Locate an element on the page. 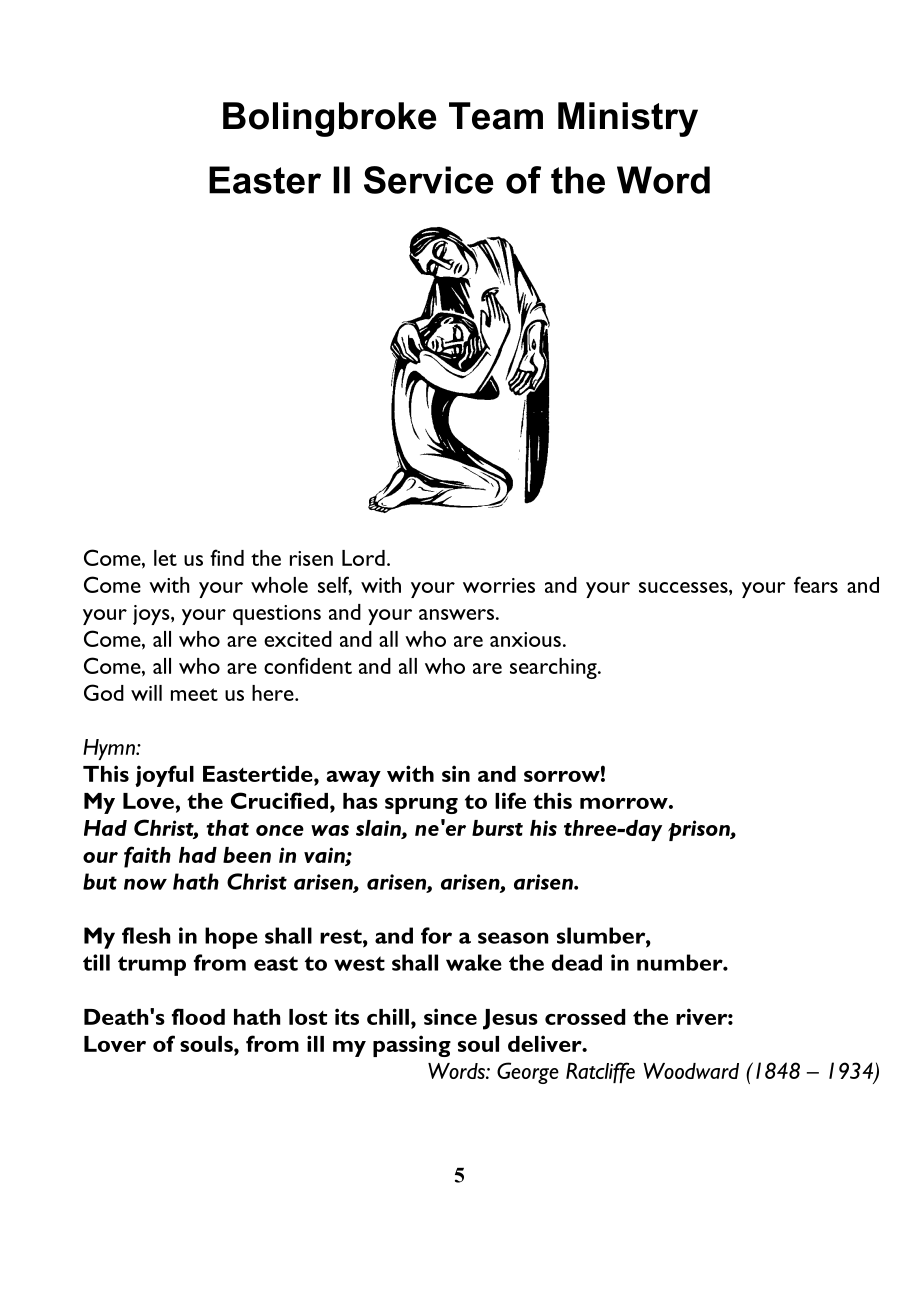 The height and width of the page is (1307, 924). Ministry is located at coordinates (628, 119).
